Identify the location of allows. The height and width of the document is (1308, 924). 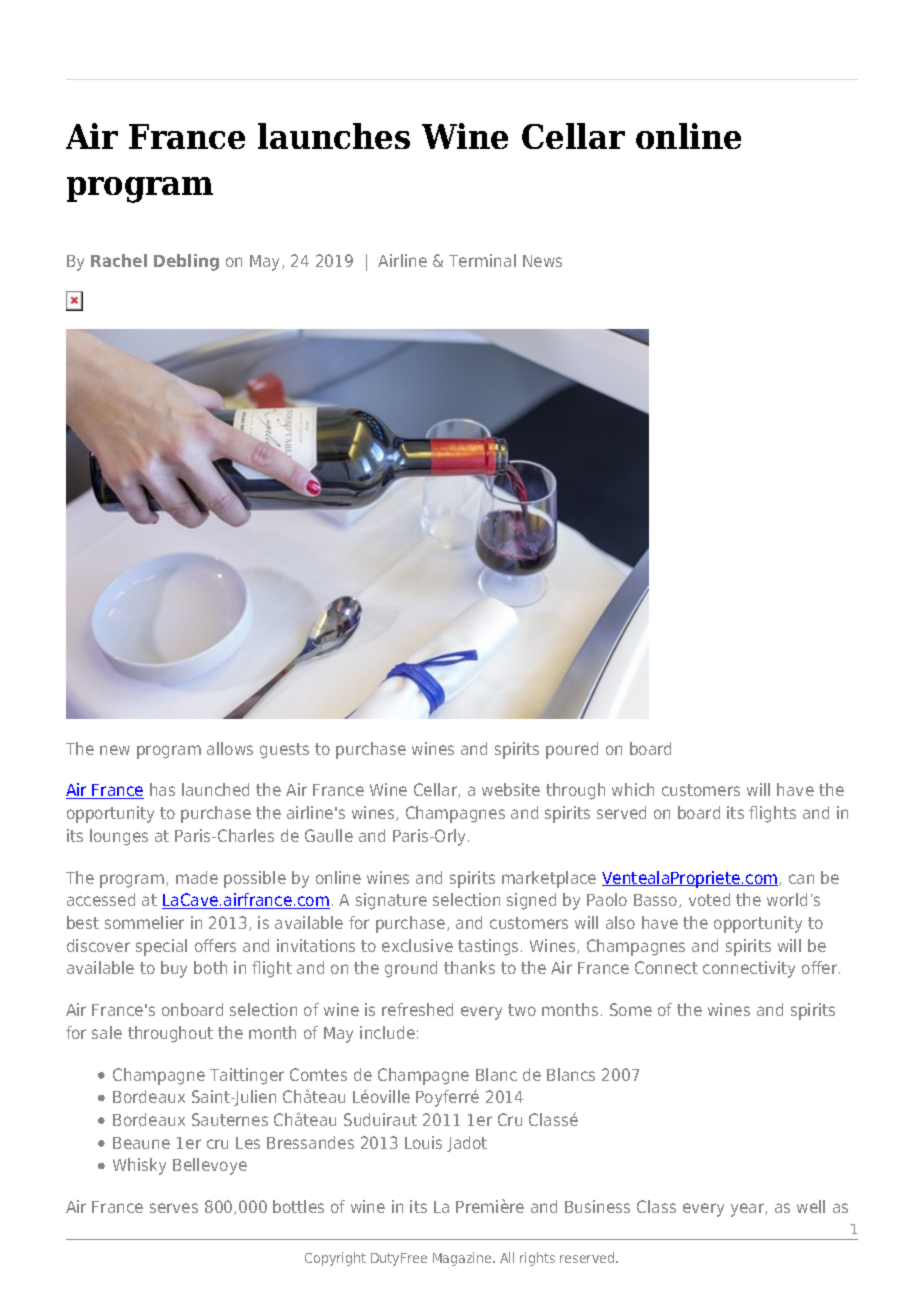
(230, 748).
